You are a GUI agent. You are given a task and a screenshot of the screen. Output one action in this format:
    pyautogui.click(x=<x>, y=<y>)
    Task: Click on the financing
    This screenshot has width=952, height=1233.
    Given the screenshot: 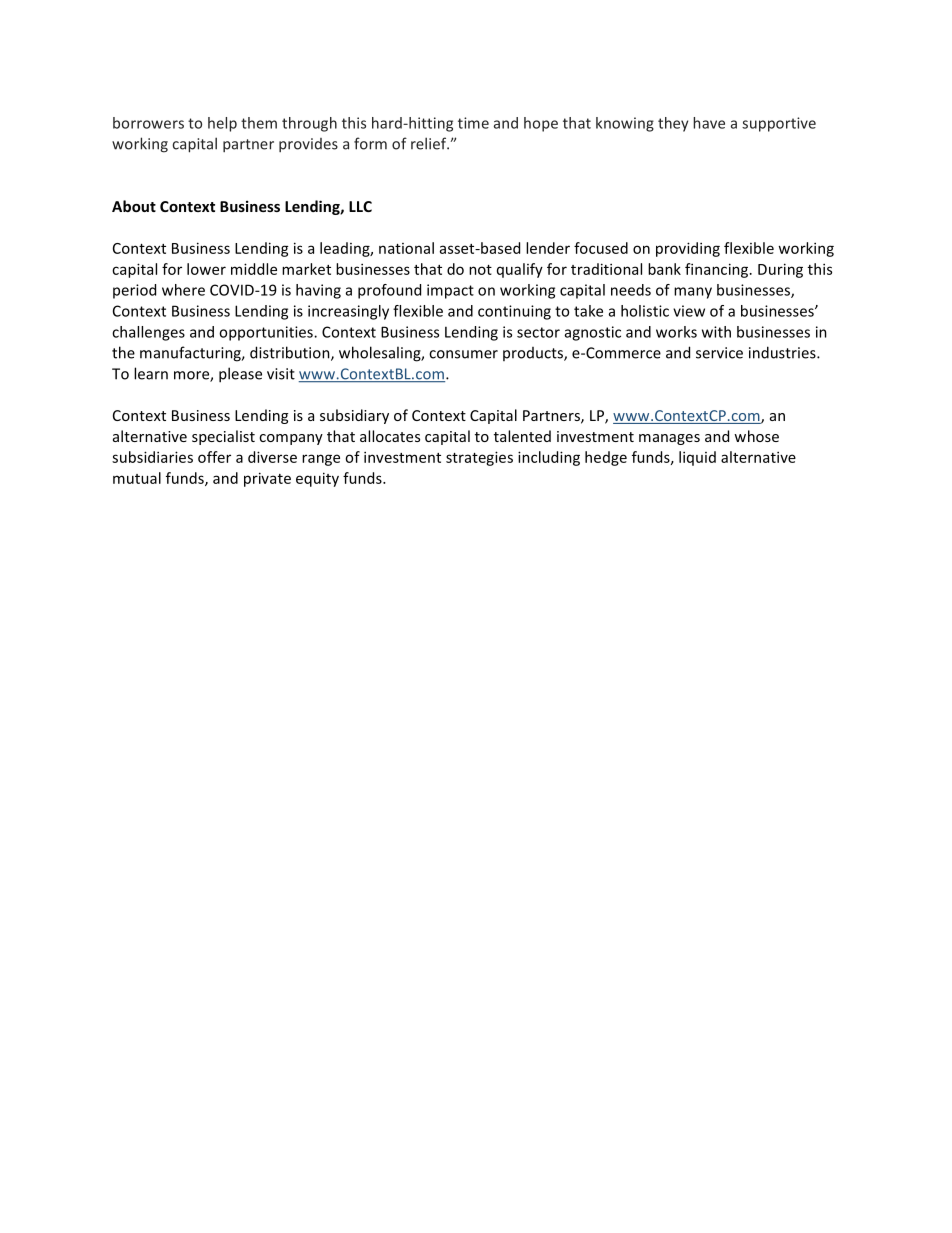 What is the action you would take?
    pyautogui.click(x=718, y=270)
